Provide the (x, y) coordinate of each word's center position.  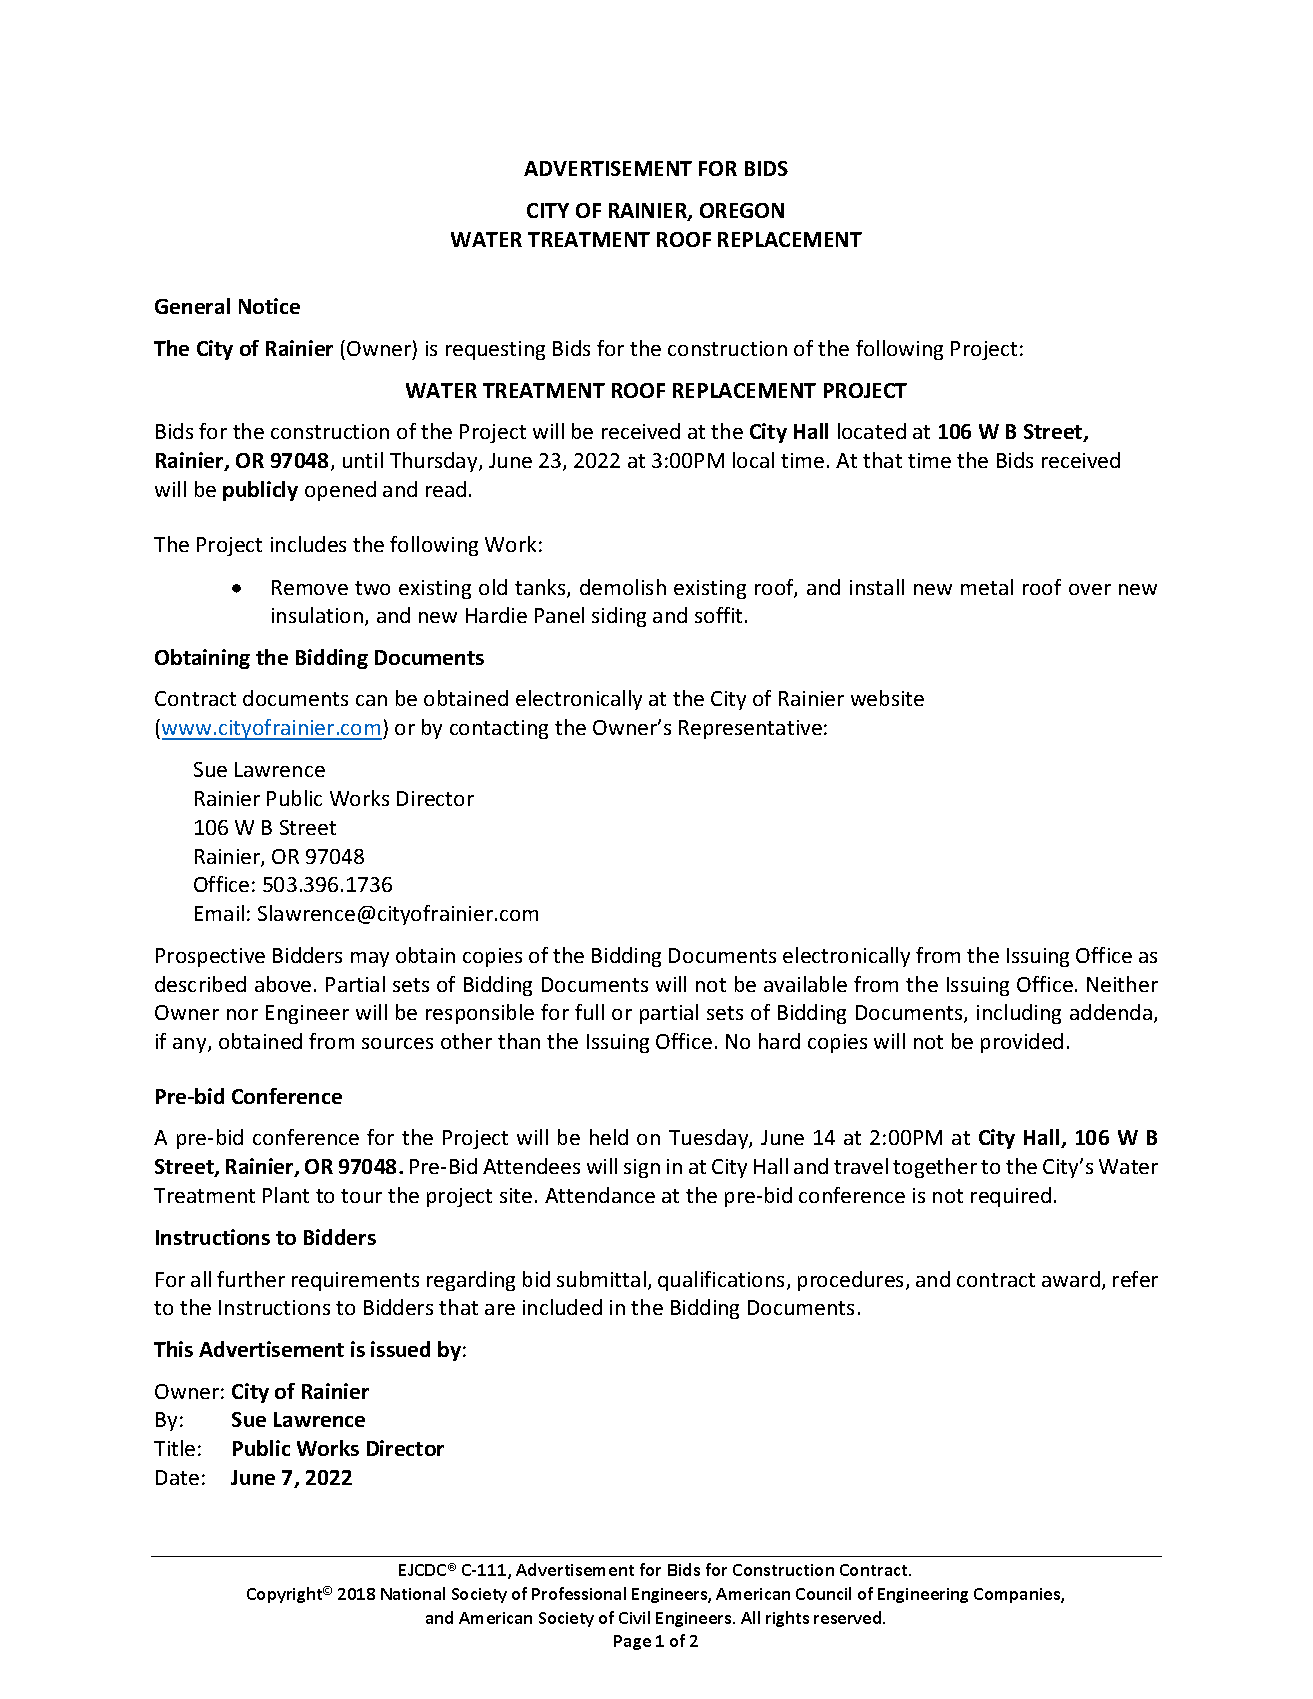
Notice (269, 306)
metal (987, 587)
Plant (286, 1195)
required (1011, 1197)
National (413, 1593)
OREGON (742, 210)
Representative (750, 729)
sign (642, 1168)
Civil (634, 1617)
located (872, 431)
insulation (319, 616)
